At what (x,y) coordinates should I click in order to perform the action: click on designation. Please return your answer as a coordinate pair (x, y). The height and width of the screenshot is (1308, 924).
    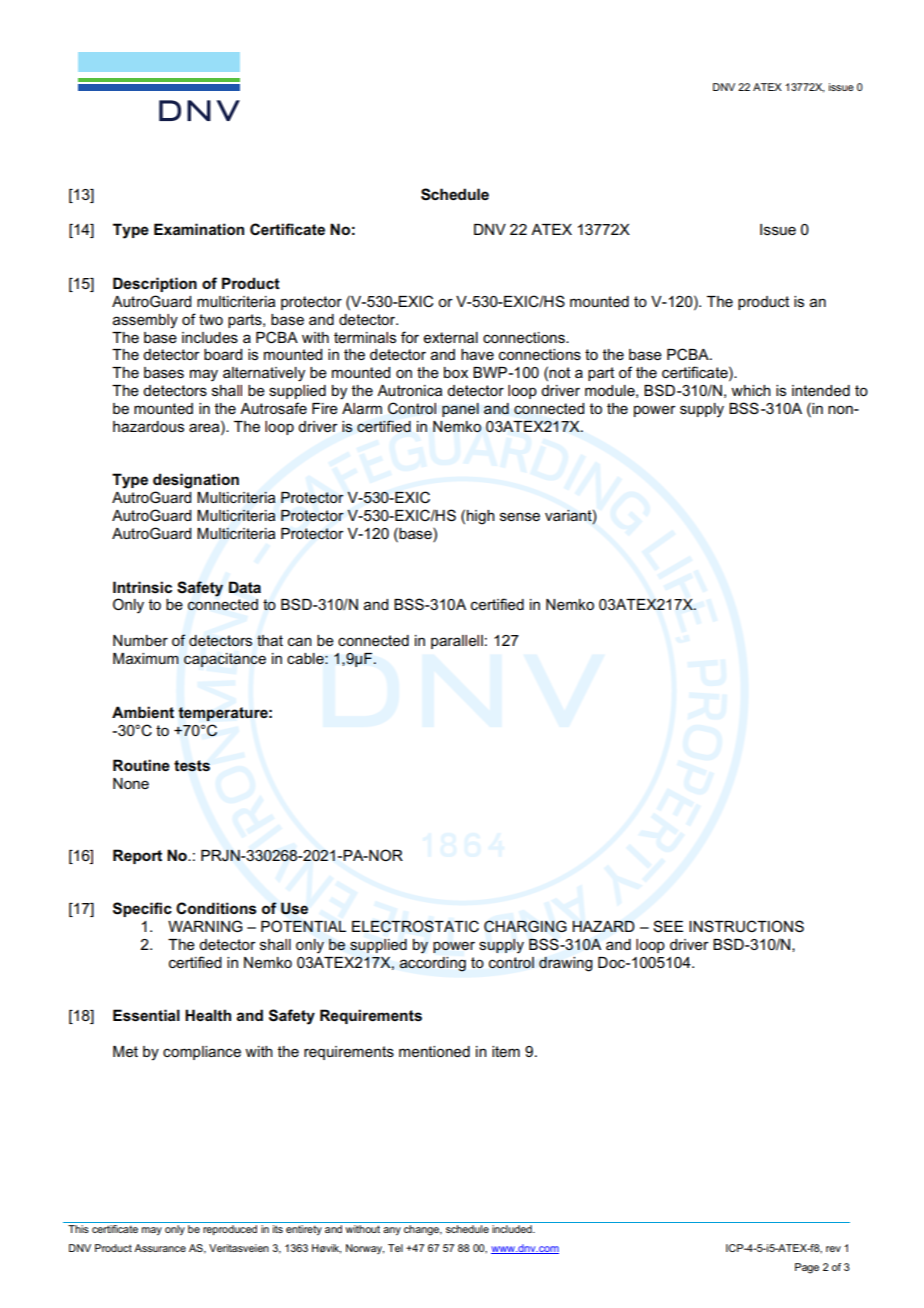
    Looking at the image, I should click on (196, 481).
